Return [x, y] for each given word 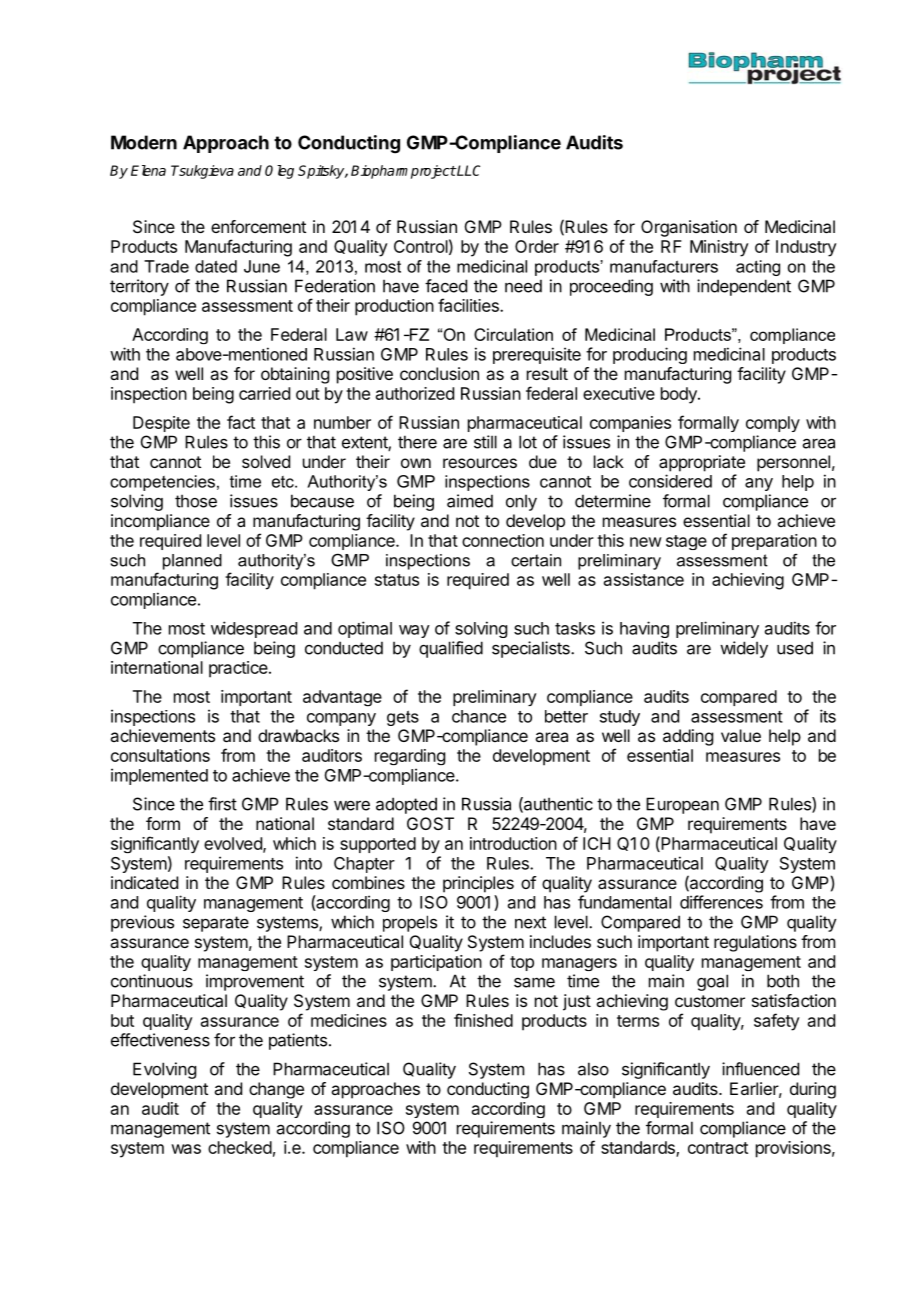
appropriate [702, 463]
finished [483, 1020]
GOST [430, 823]
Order [537, 246]
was [186, 1149]
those [196, 501]
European [682, 805]
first [222, 804]
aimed [470, 501]
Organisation [689, 228]
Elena [148, 170]
